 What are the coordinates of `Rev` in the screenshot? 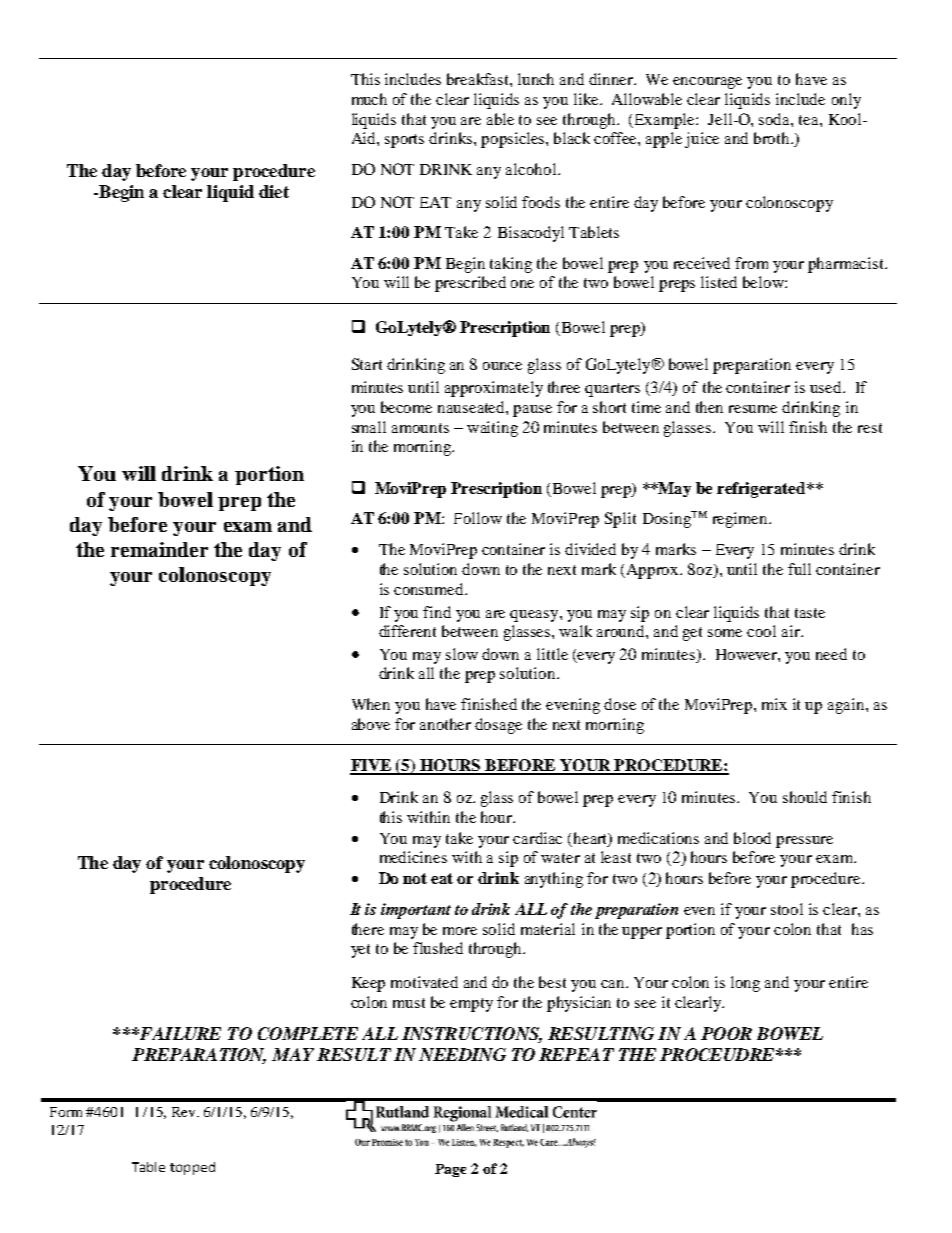 It's located at (185, 1112).
